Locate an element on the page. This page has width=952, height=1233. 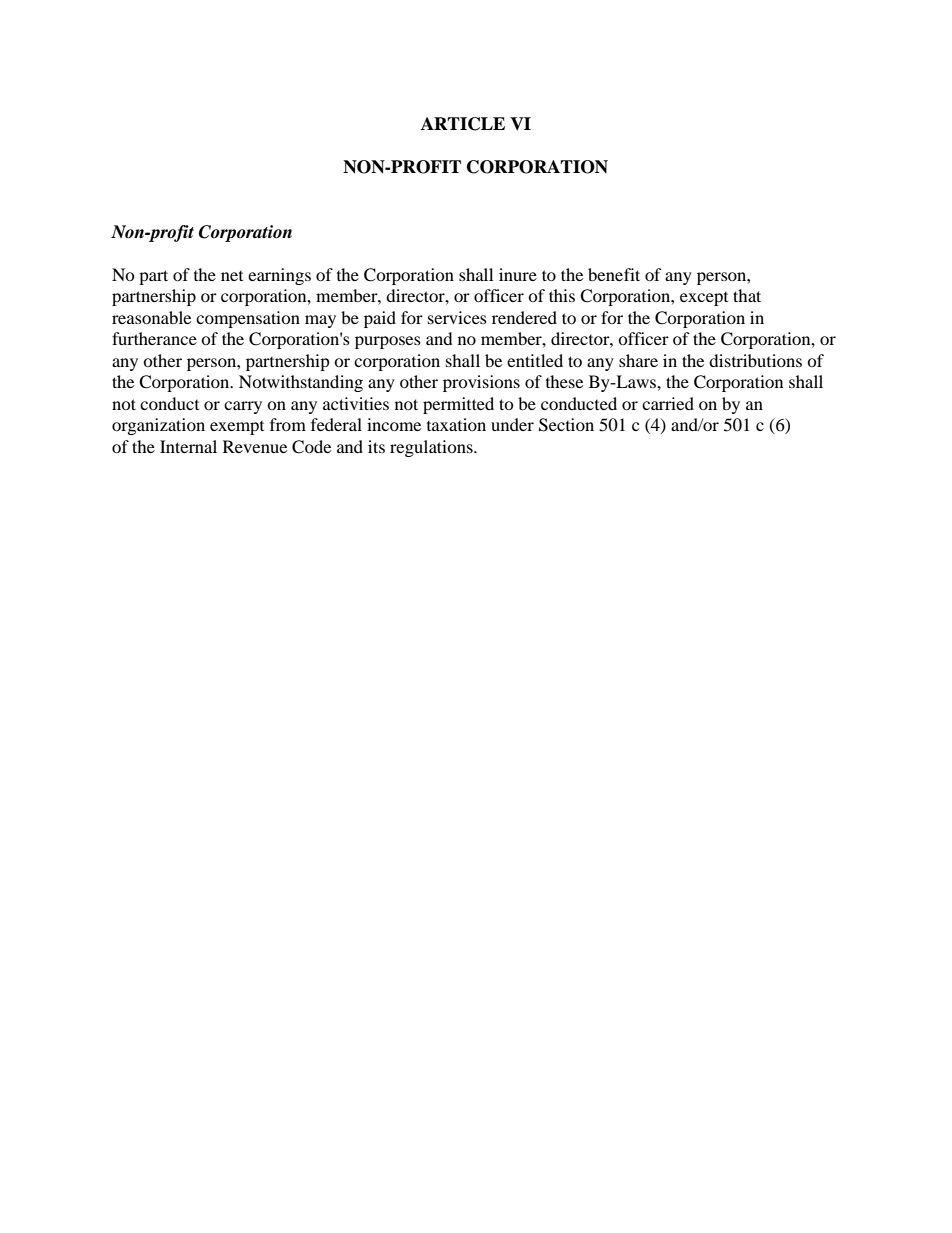
net is located at coordinates (232, 276).
